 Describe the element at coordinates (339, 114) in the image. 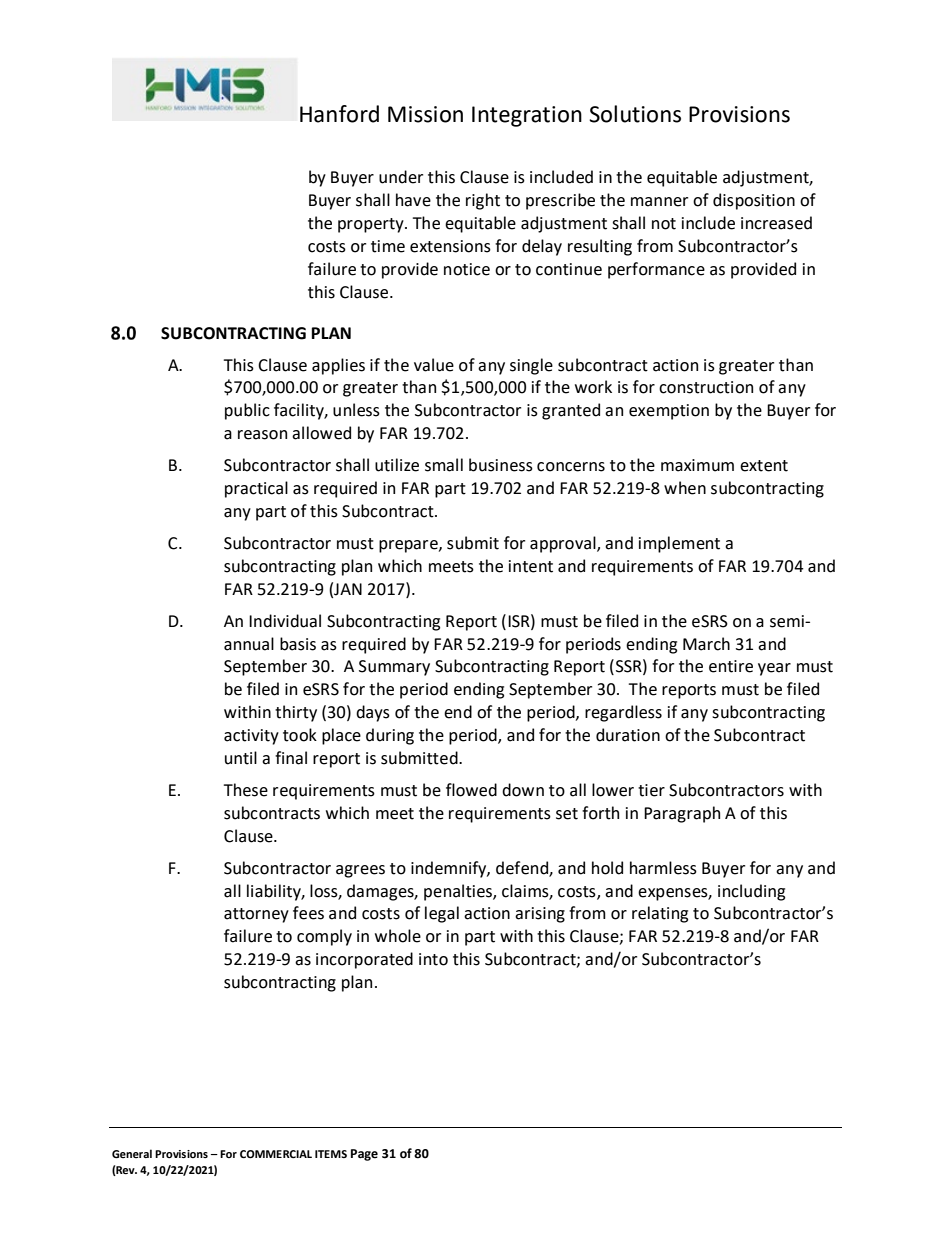

I see `Hanford` at that location.
